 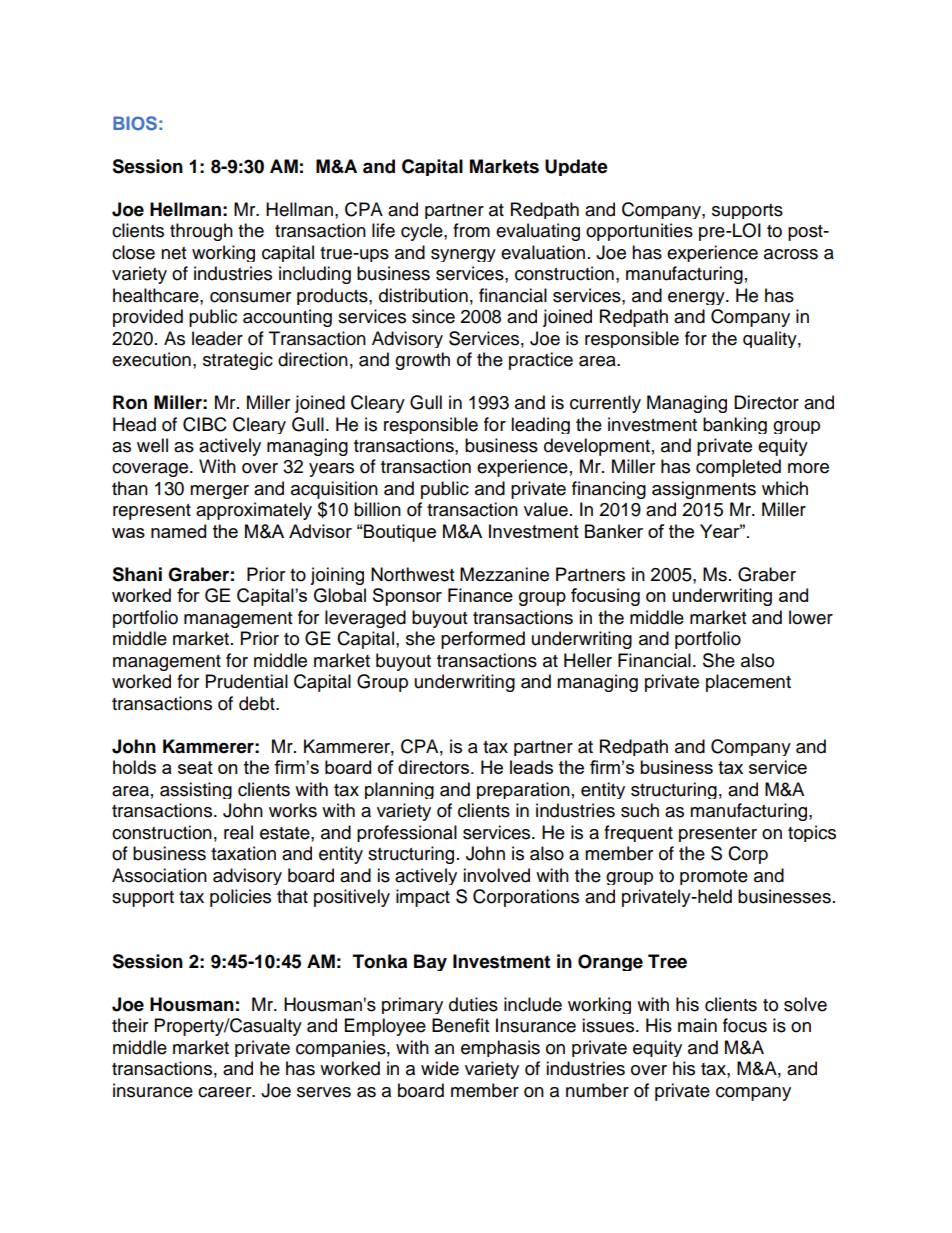 What do you see at coordinates (697, 298) in the screenshot?
I see `energy` at bounding box center [697, 298].
